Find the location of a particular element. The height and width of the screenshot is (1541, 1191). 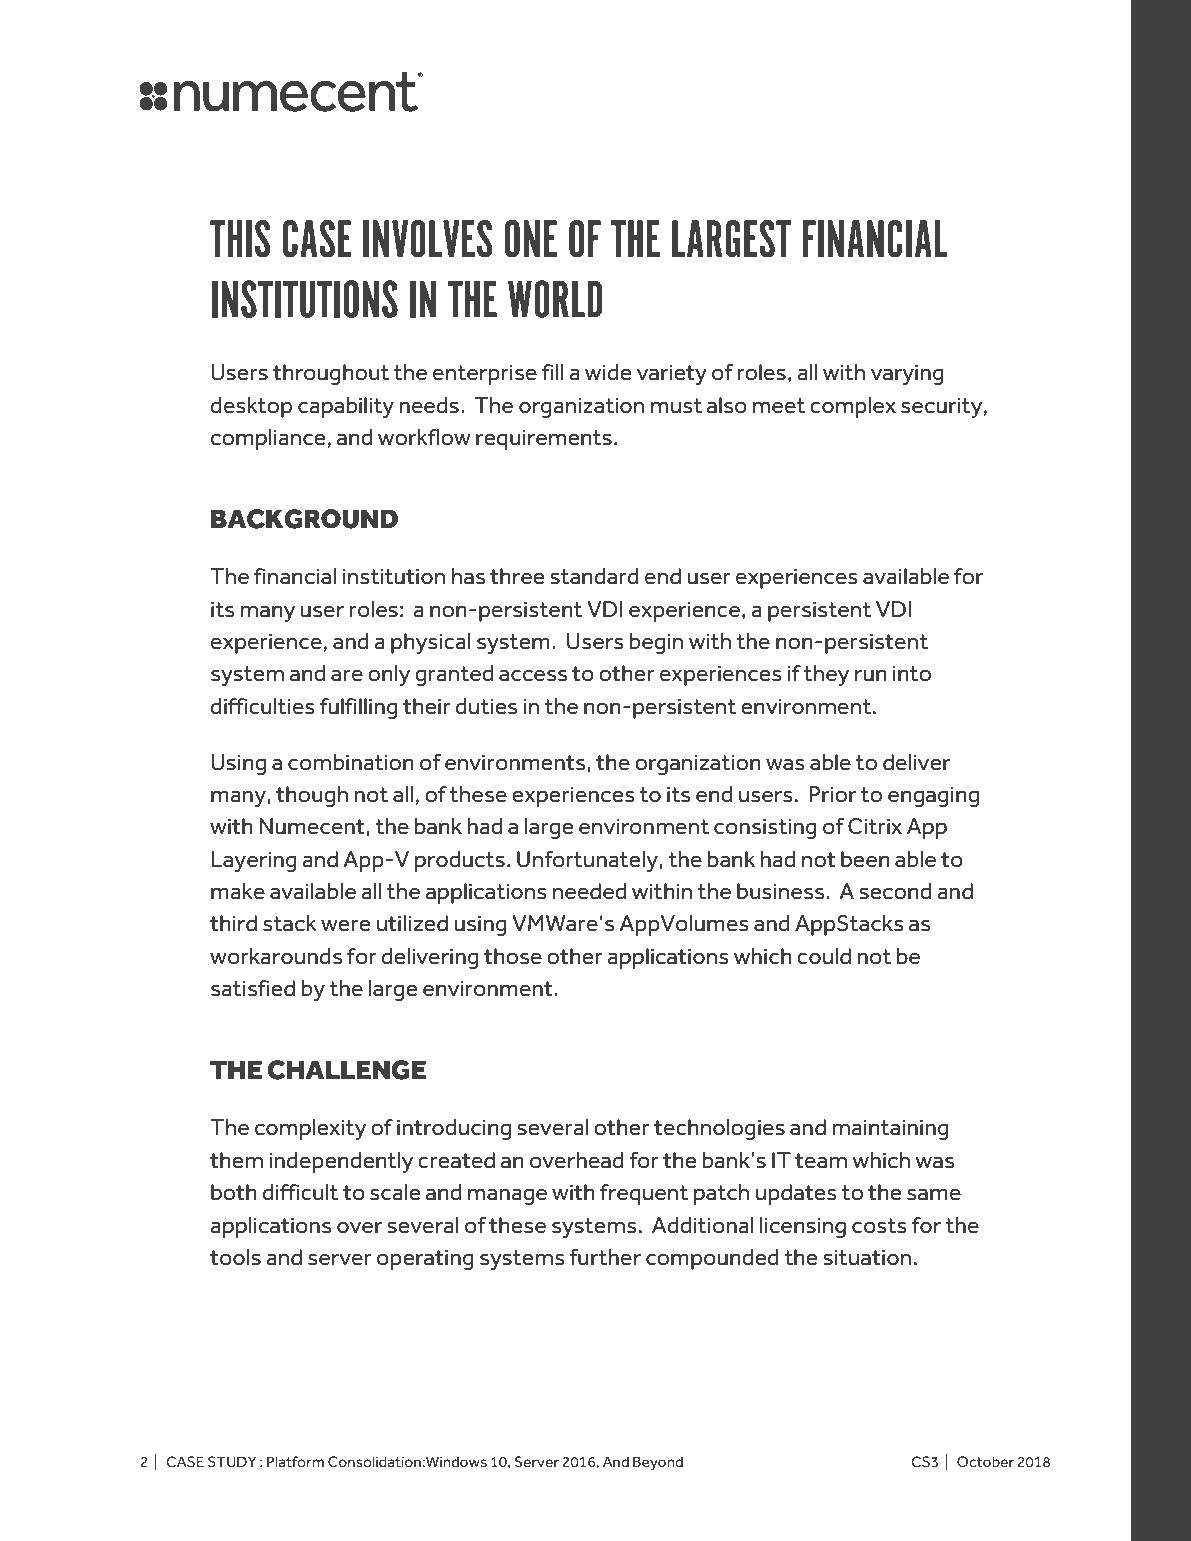

October is located at coordinates (985, 1462).
